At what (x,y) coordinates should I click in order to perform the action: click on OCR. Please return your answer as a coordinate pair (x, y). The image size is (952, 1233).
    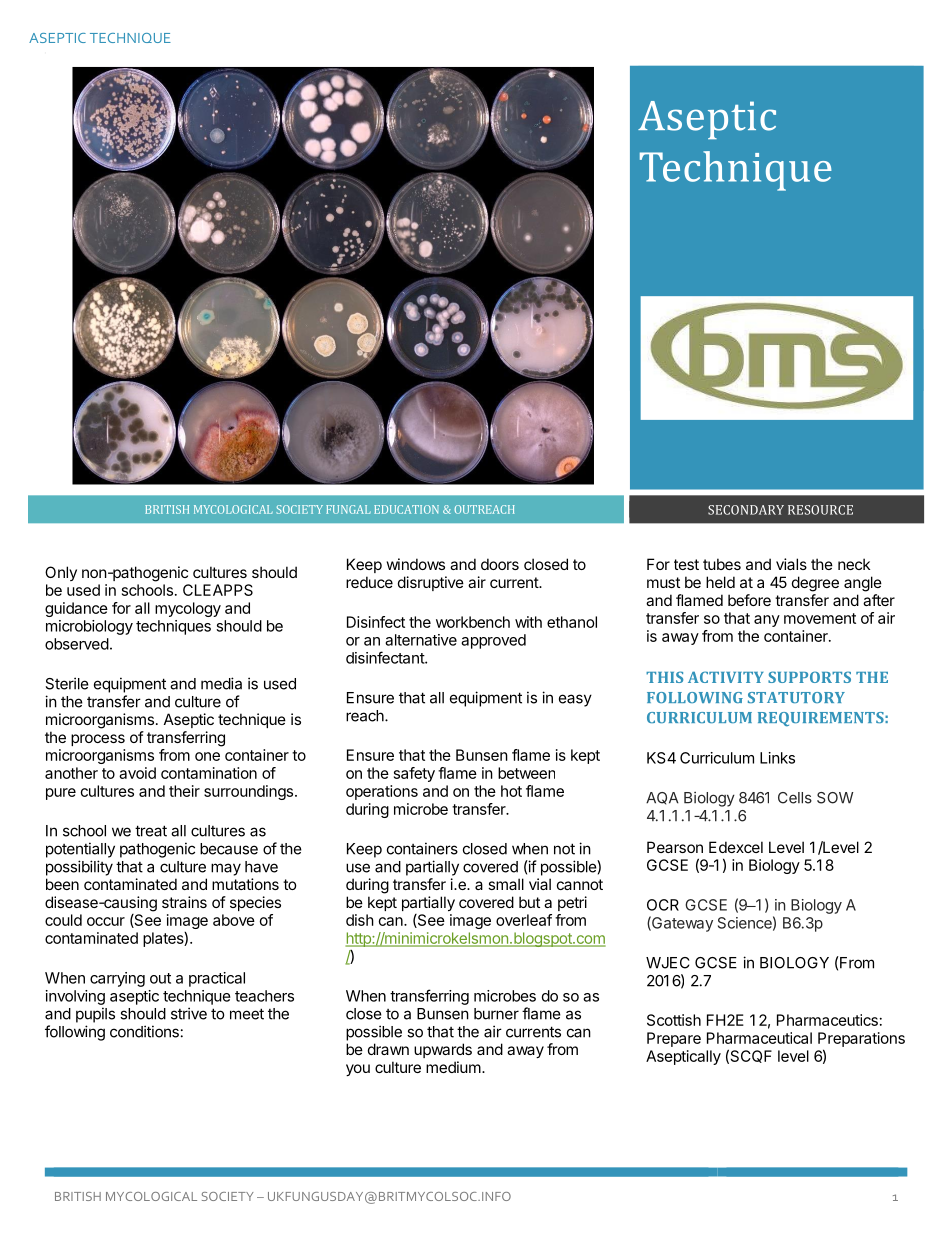
    Looking at the image, I should click on (663, 905).
